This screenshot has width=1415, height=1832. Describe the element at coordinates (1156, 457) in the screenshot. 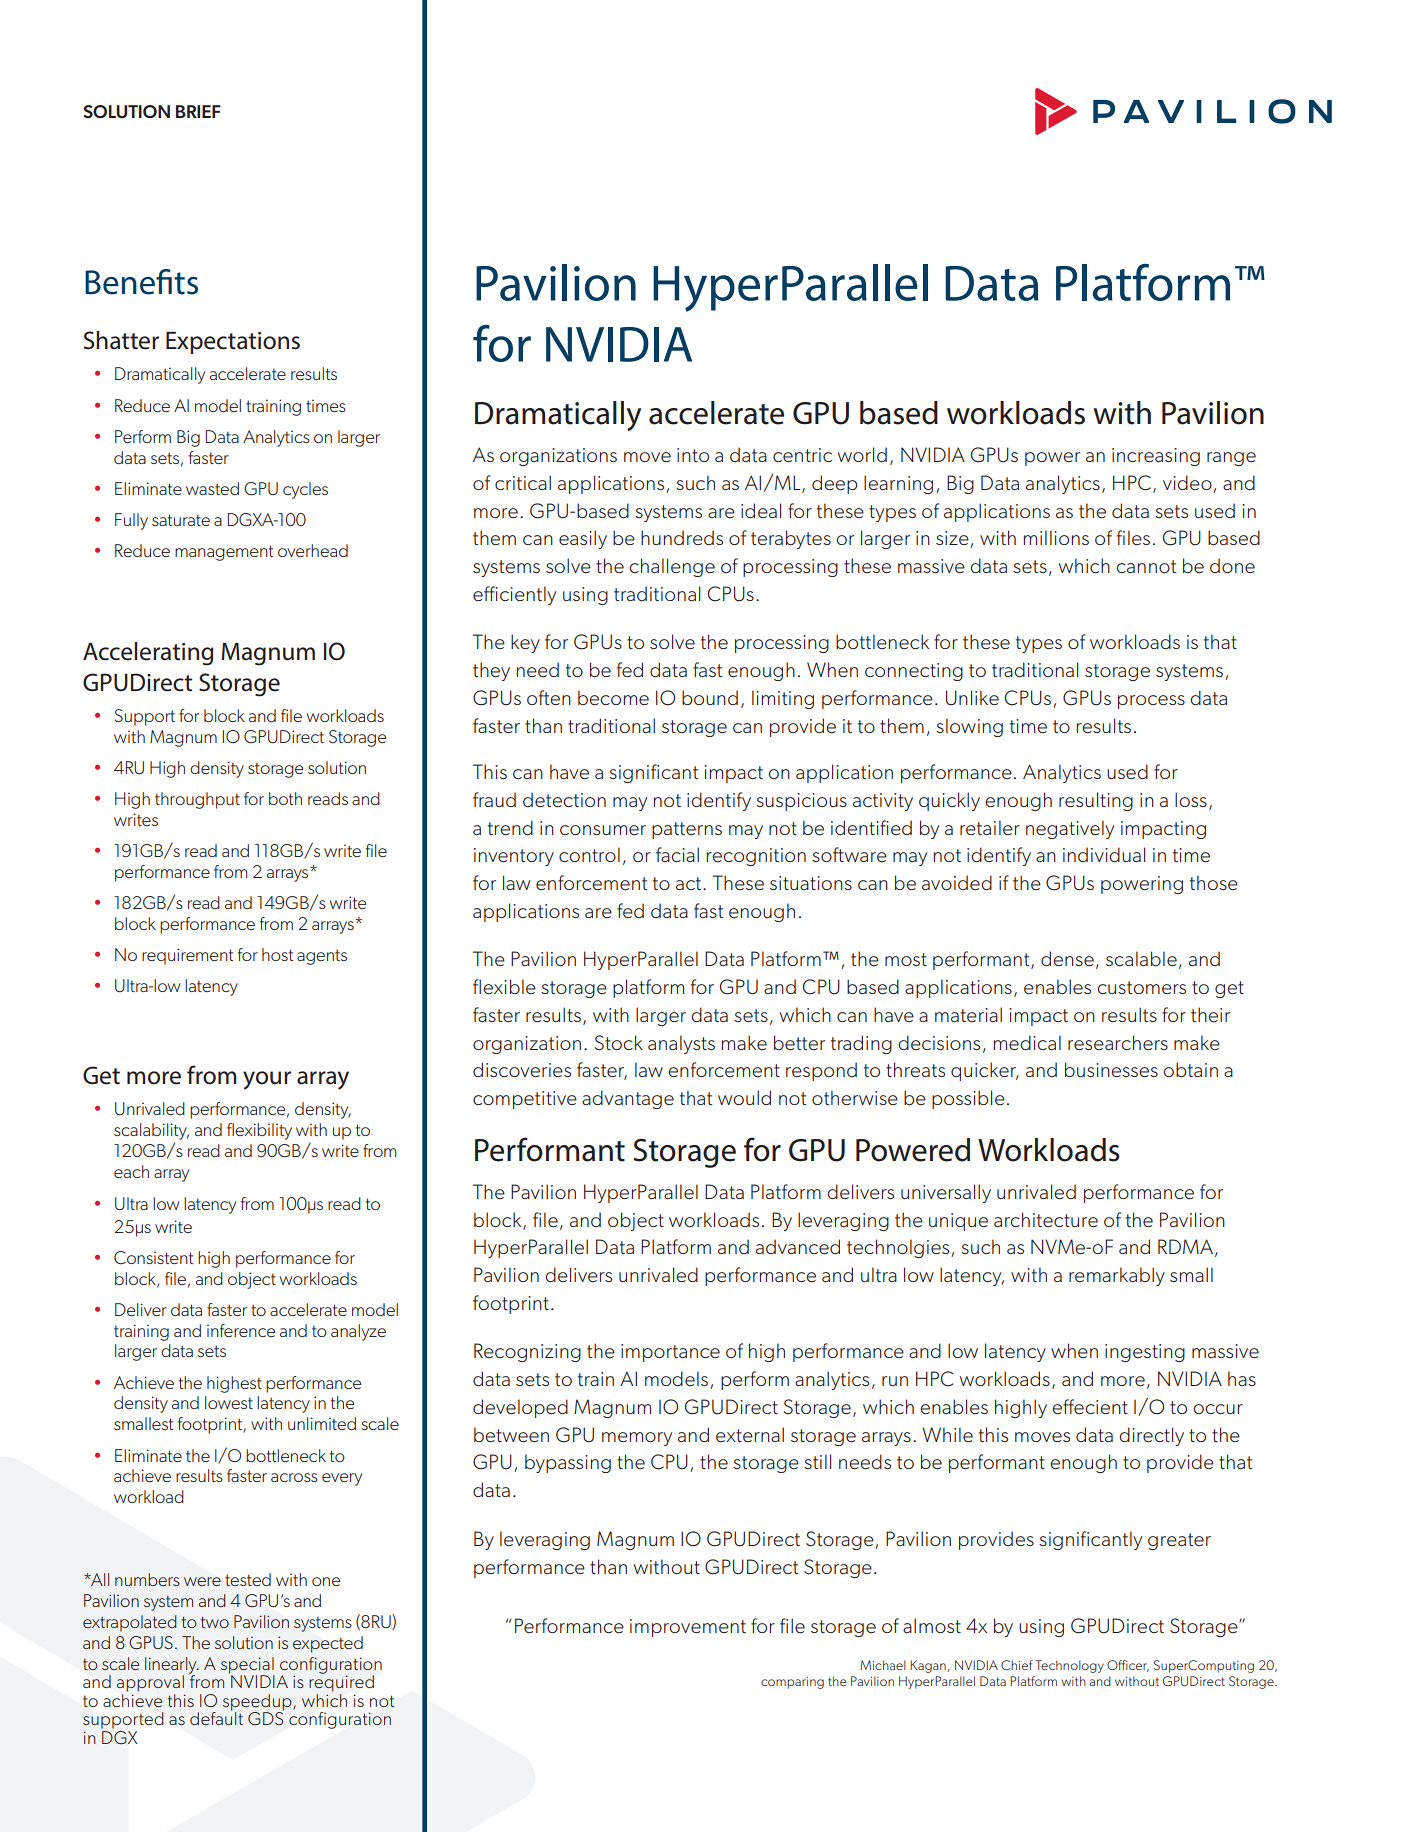

I see `increasing` at that location.
